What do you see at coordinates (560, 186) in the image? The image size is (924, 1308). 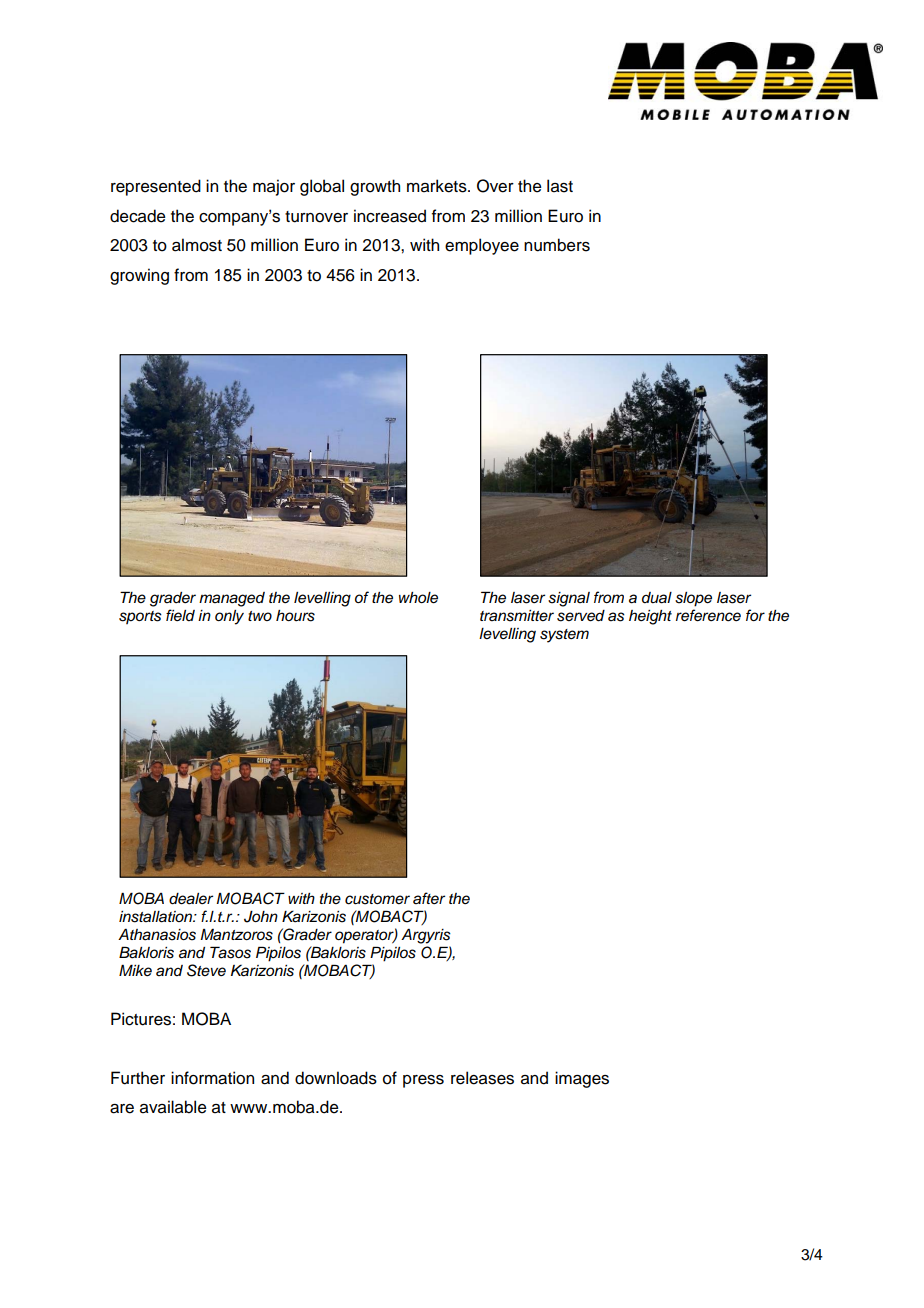 I see `last` at bounding box center [560, 186].
